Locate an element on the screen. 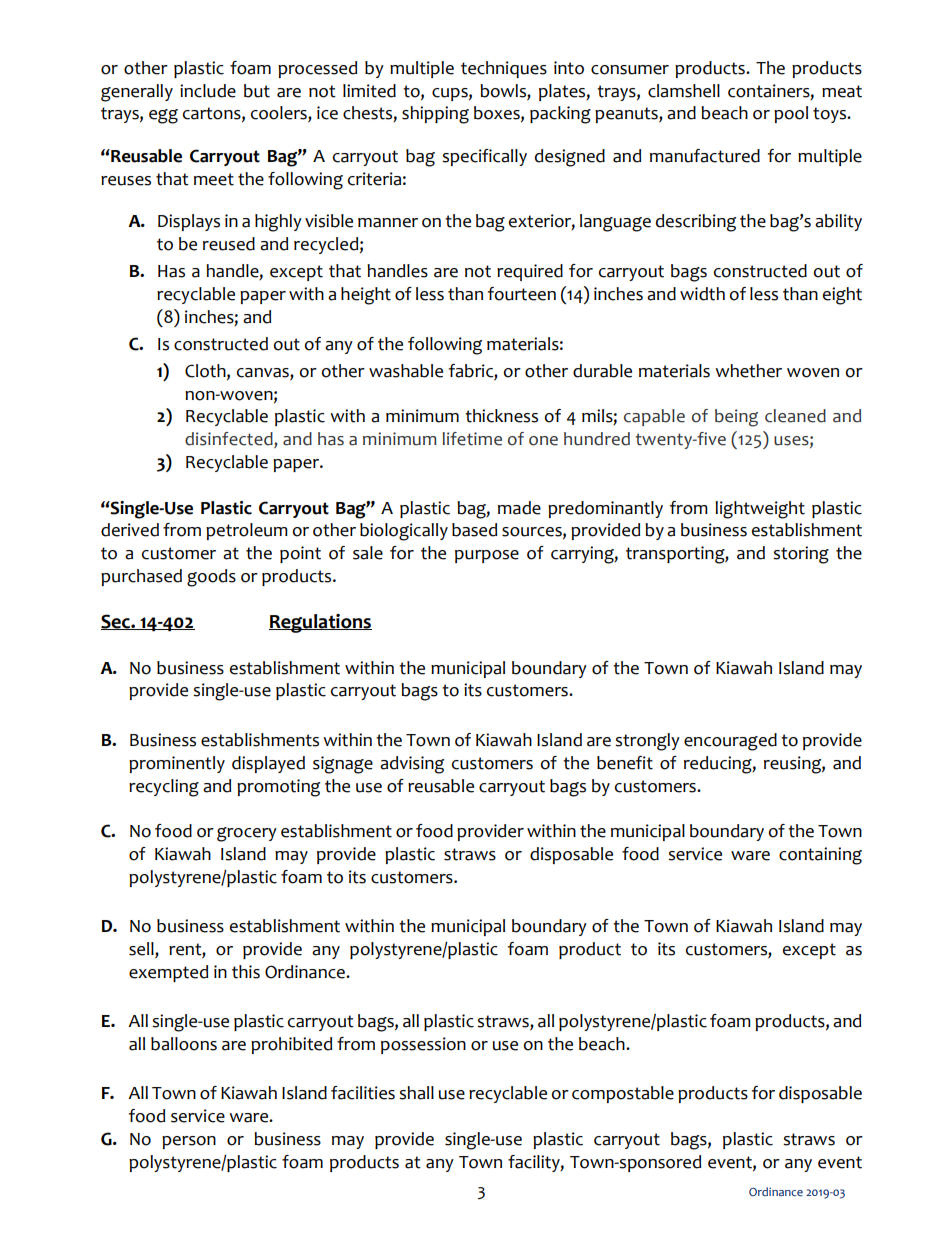 The height and width of the screenshot is (1233, 952). disinfected is located at coordinates (230, 440).
